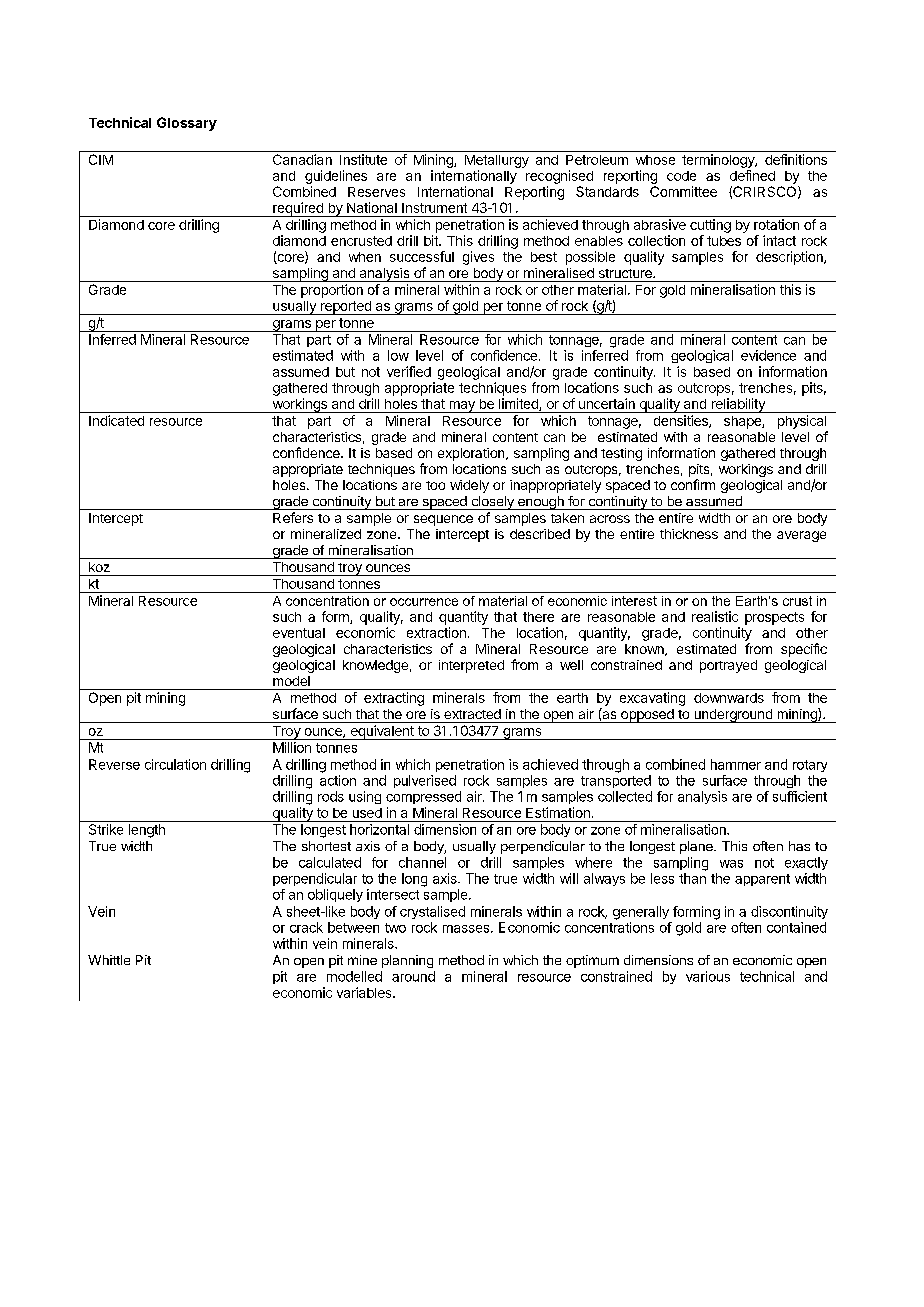 The image size is (924, 1307). Describe the element at coordinates (109, 960) in the document. I see `Whittle` at that location.
